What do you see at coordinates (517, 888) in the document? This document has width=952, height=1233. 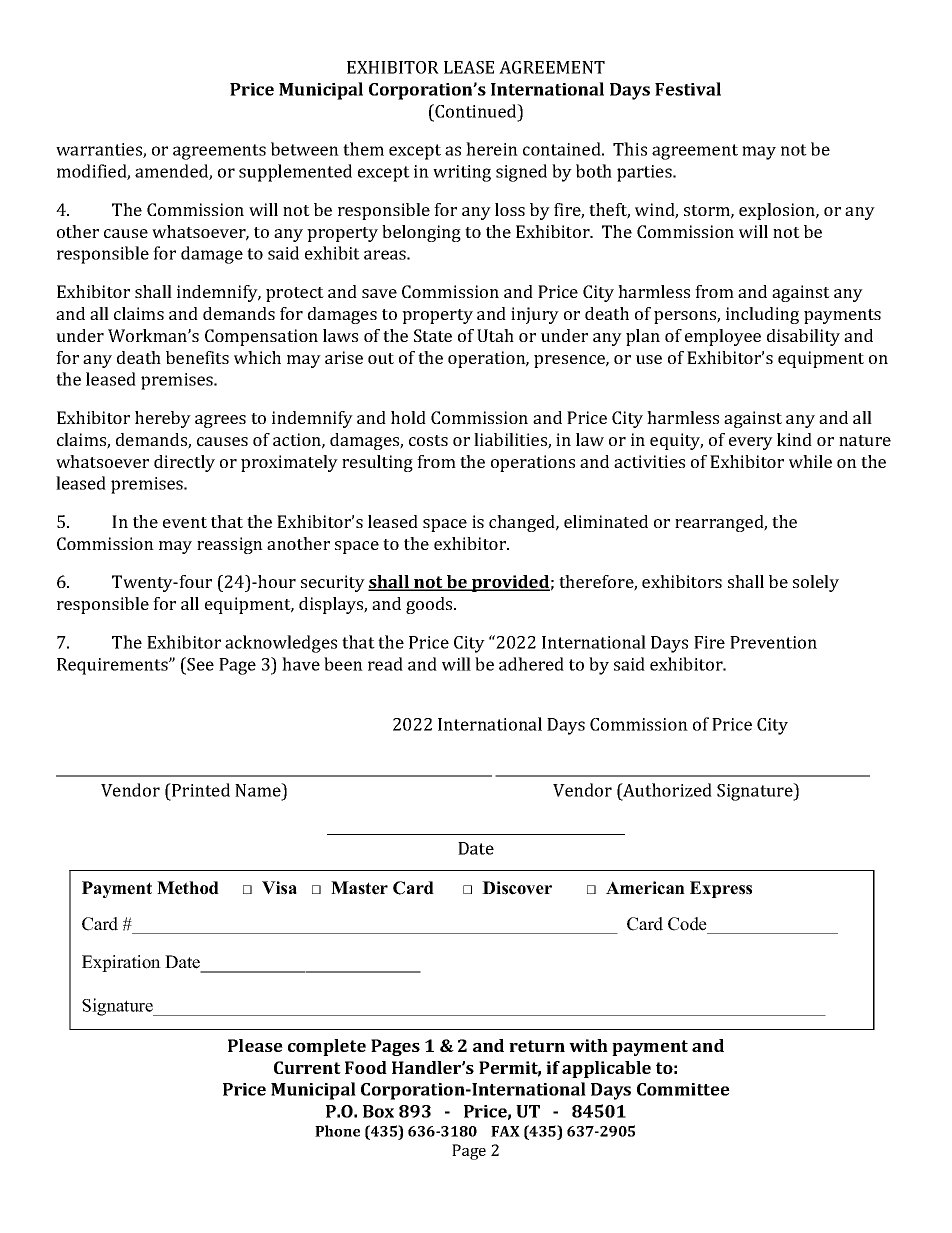 I see `Discover` at bounding box center [517, 888].
